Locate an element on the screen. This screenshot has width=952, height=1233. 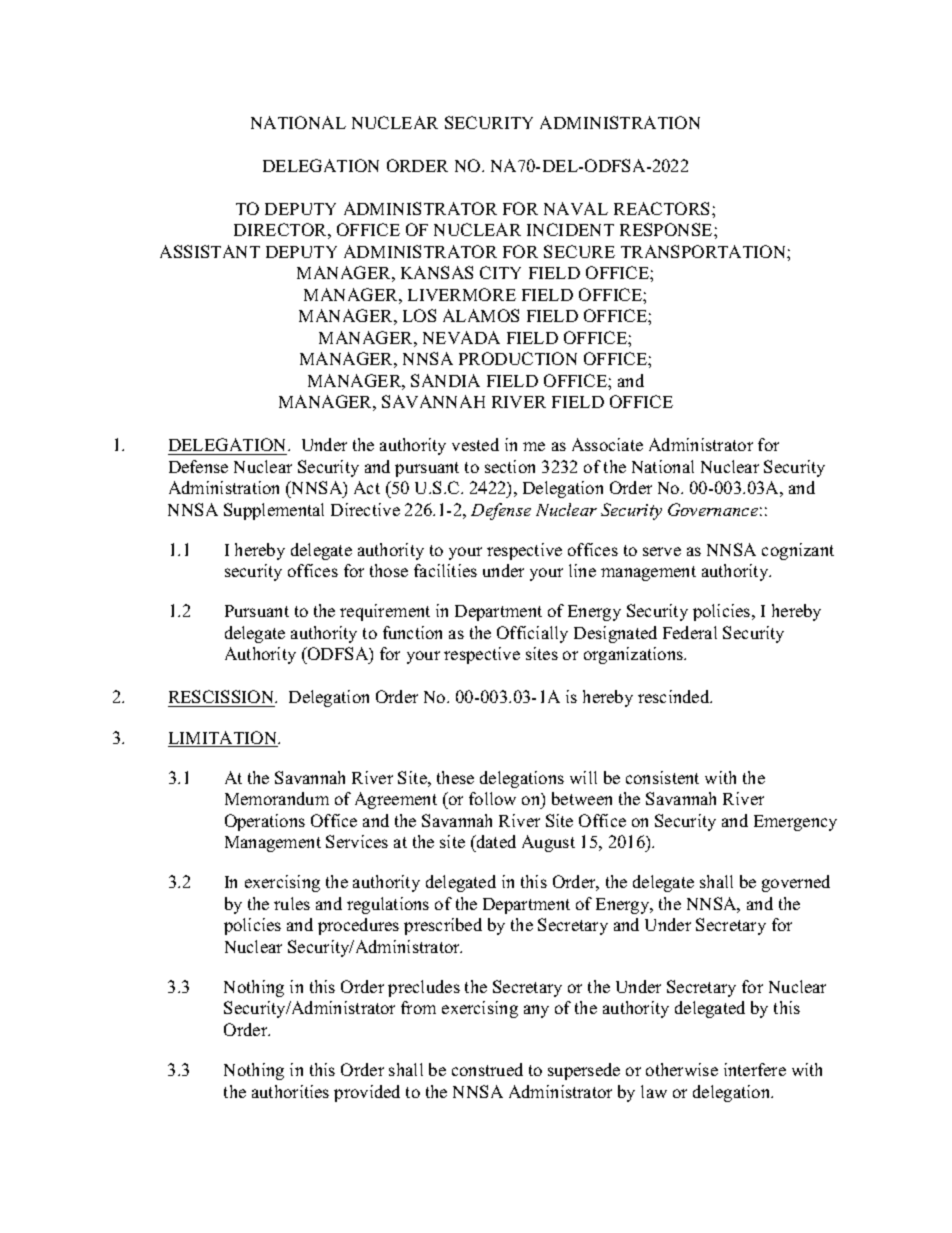
Operations is located at coordinates (265, 822).
